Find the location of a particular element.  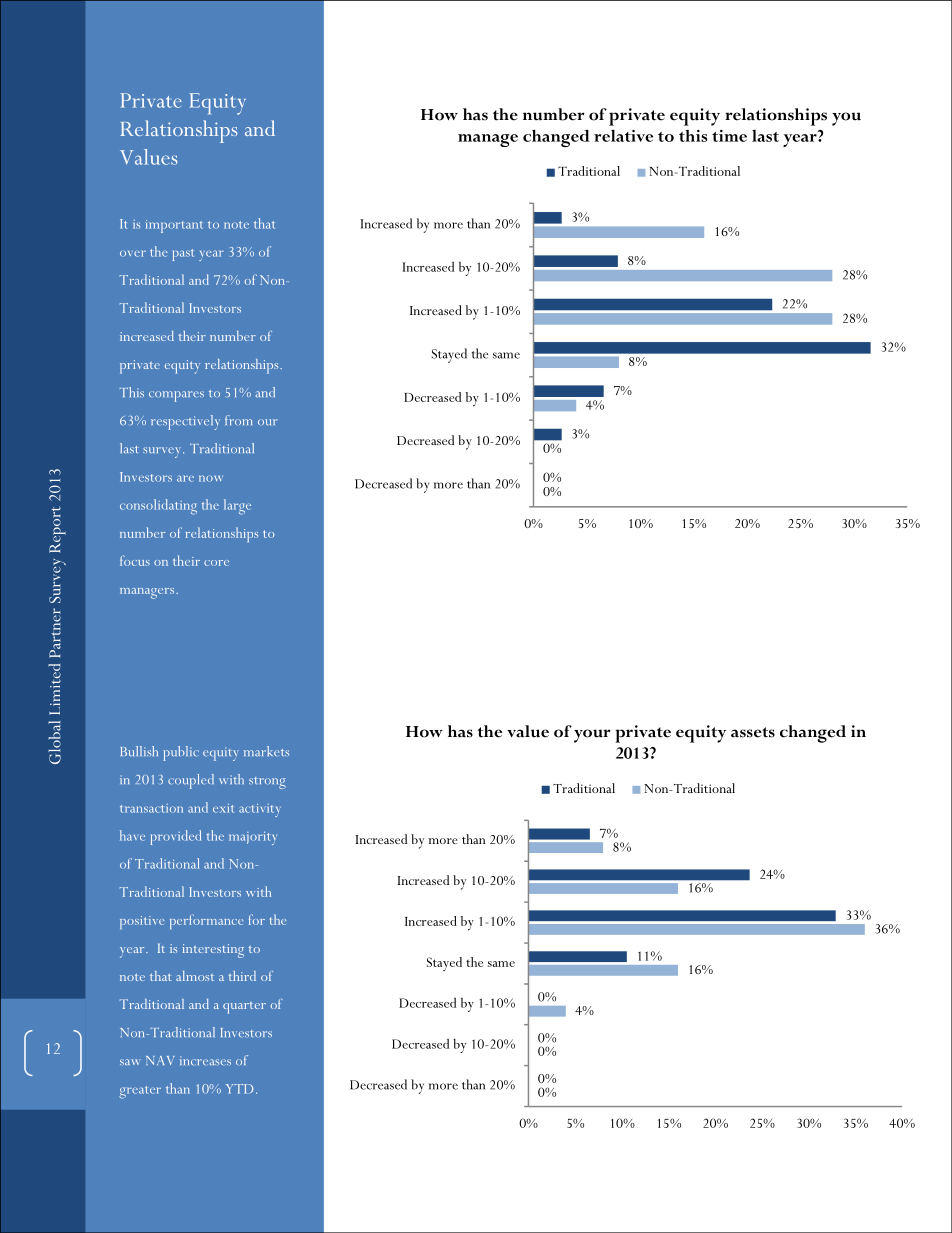

increases is located at coordinates (205, 1060).
